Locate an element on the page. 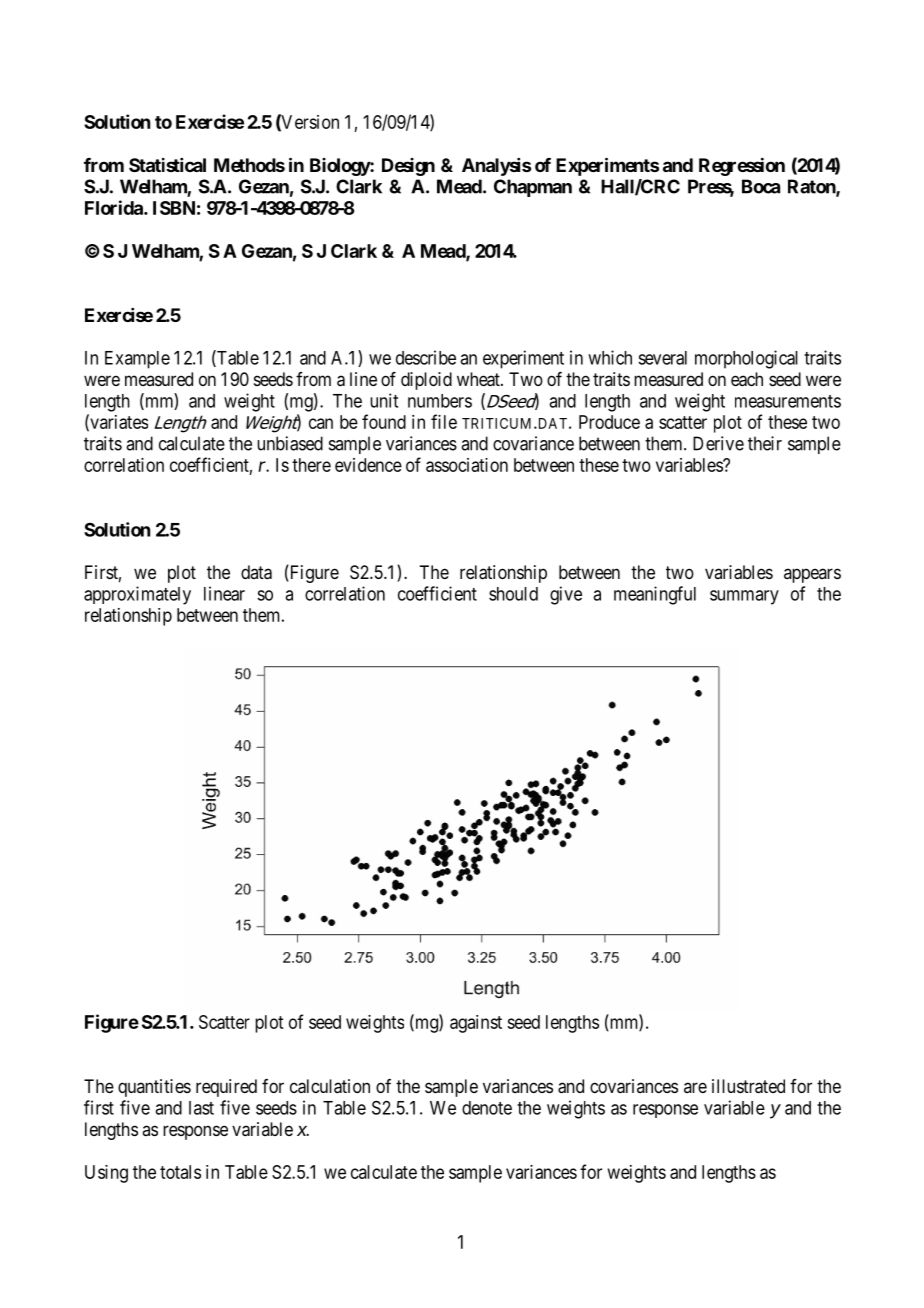 This image has width=924, height=1308. should is located at coordinates (513, 594).
